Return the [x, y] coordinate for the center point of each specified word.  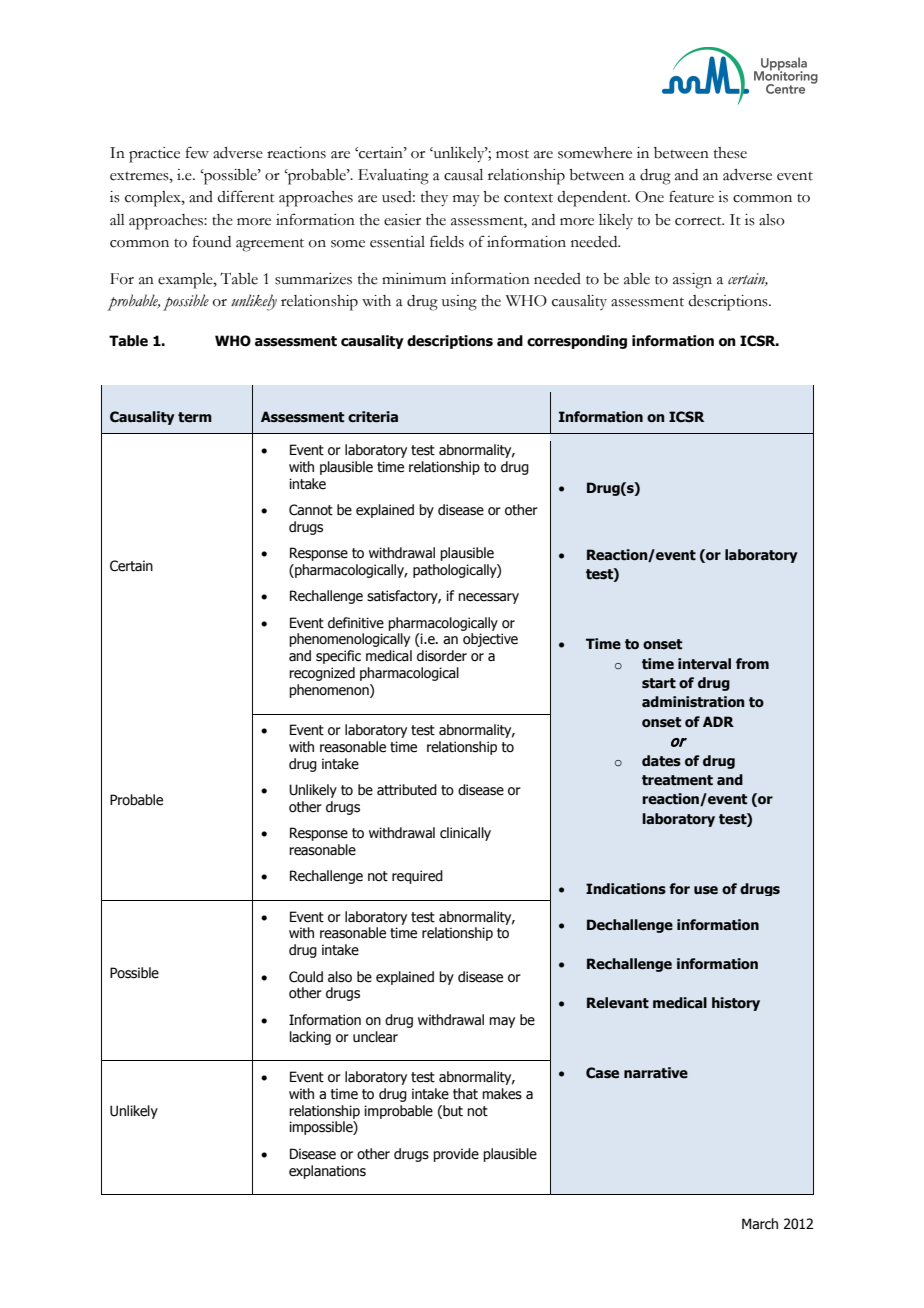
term [195, 417]
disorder [442, 656]
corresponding [577, 342]
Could [306, 977]
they [434, 199]
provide [456, 1155]
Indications [626, 889]
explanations [327, 1172]
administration [693, 702]
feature [691, 196]
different [246, 196]
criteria [373, 417]
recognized [322, 674]
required [417, 877]
